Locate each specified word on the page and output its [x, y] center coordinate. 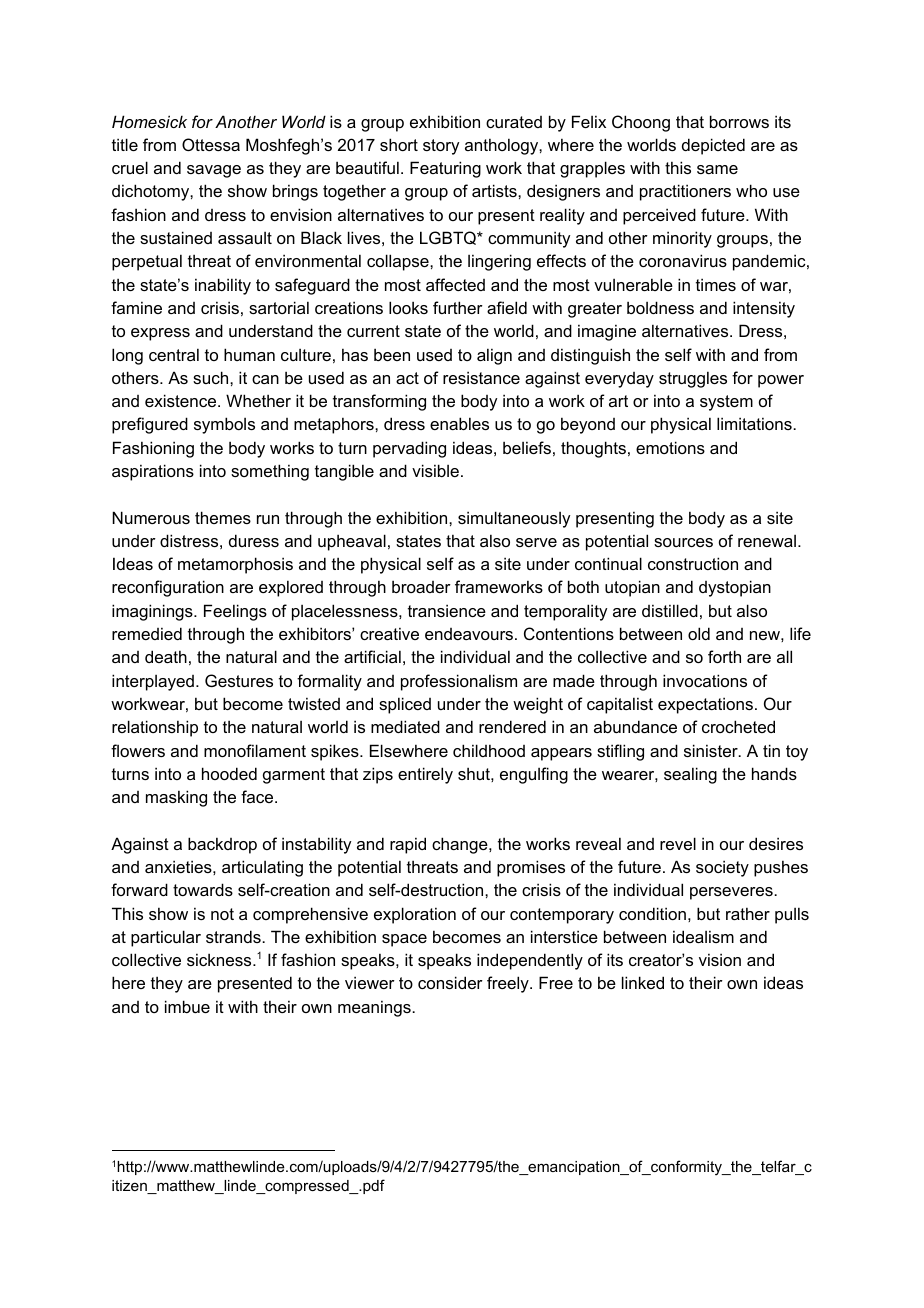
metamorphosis [235, 565]
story [441, 147]
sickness [220, 959]
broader [421, 586]
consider [450, 982]
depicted [713, 146]
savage [214, 171]
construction [693, 563]
